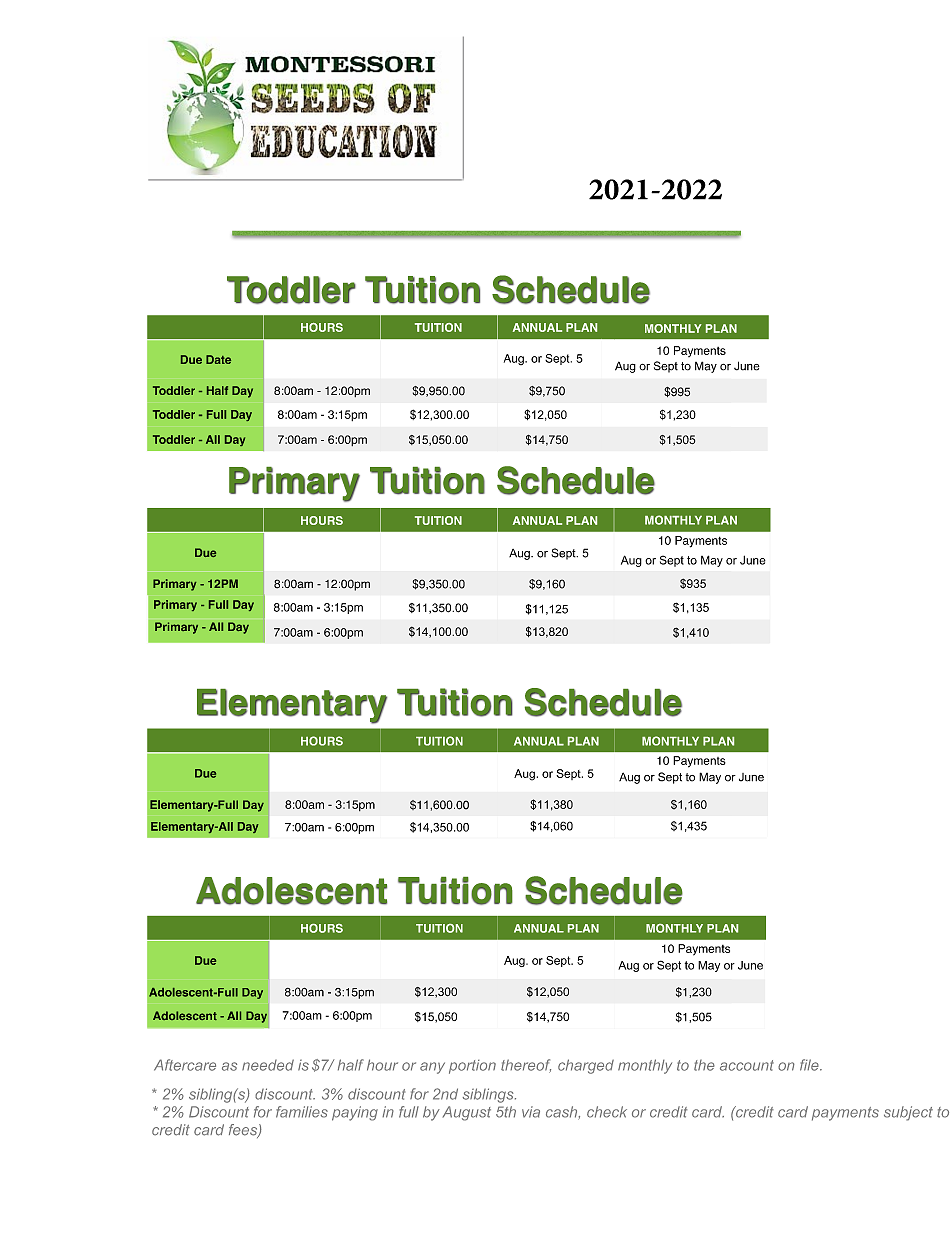 The height and width of the screenshot is (1233, 952). What do you see at coordinates (586, 1066) in the screenshot?
I see `charged` at bounding box center [586, 1066].
